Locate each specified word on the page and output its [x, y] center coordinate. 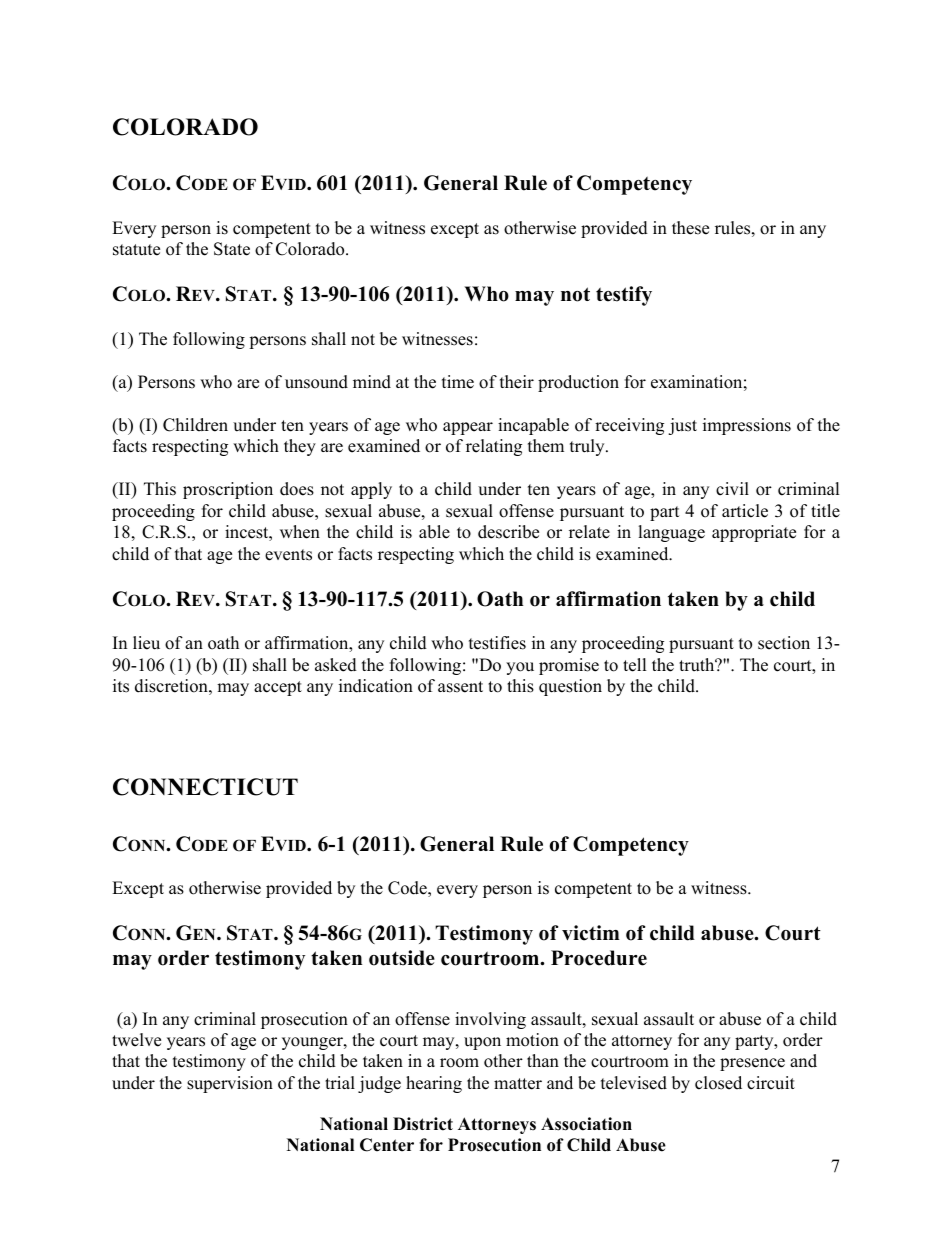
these [690, 228]
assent [460, 687]
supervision [230, 1084]
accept [278, 688]
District [423, 1124]
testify [624, 296]
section [784, 643]
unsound [316, 382]
